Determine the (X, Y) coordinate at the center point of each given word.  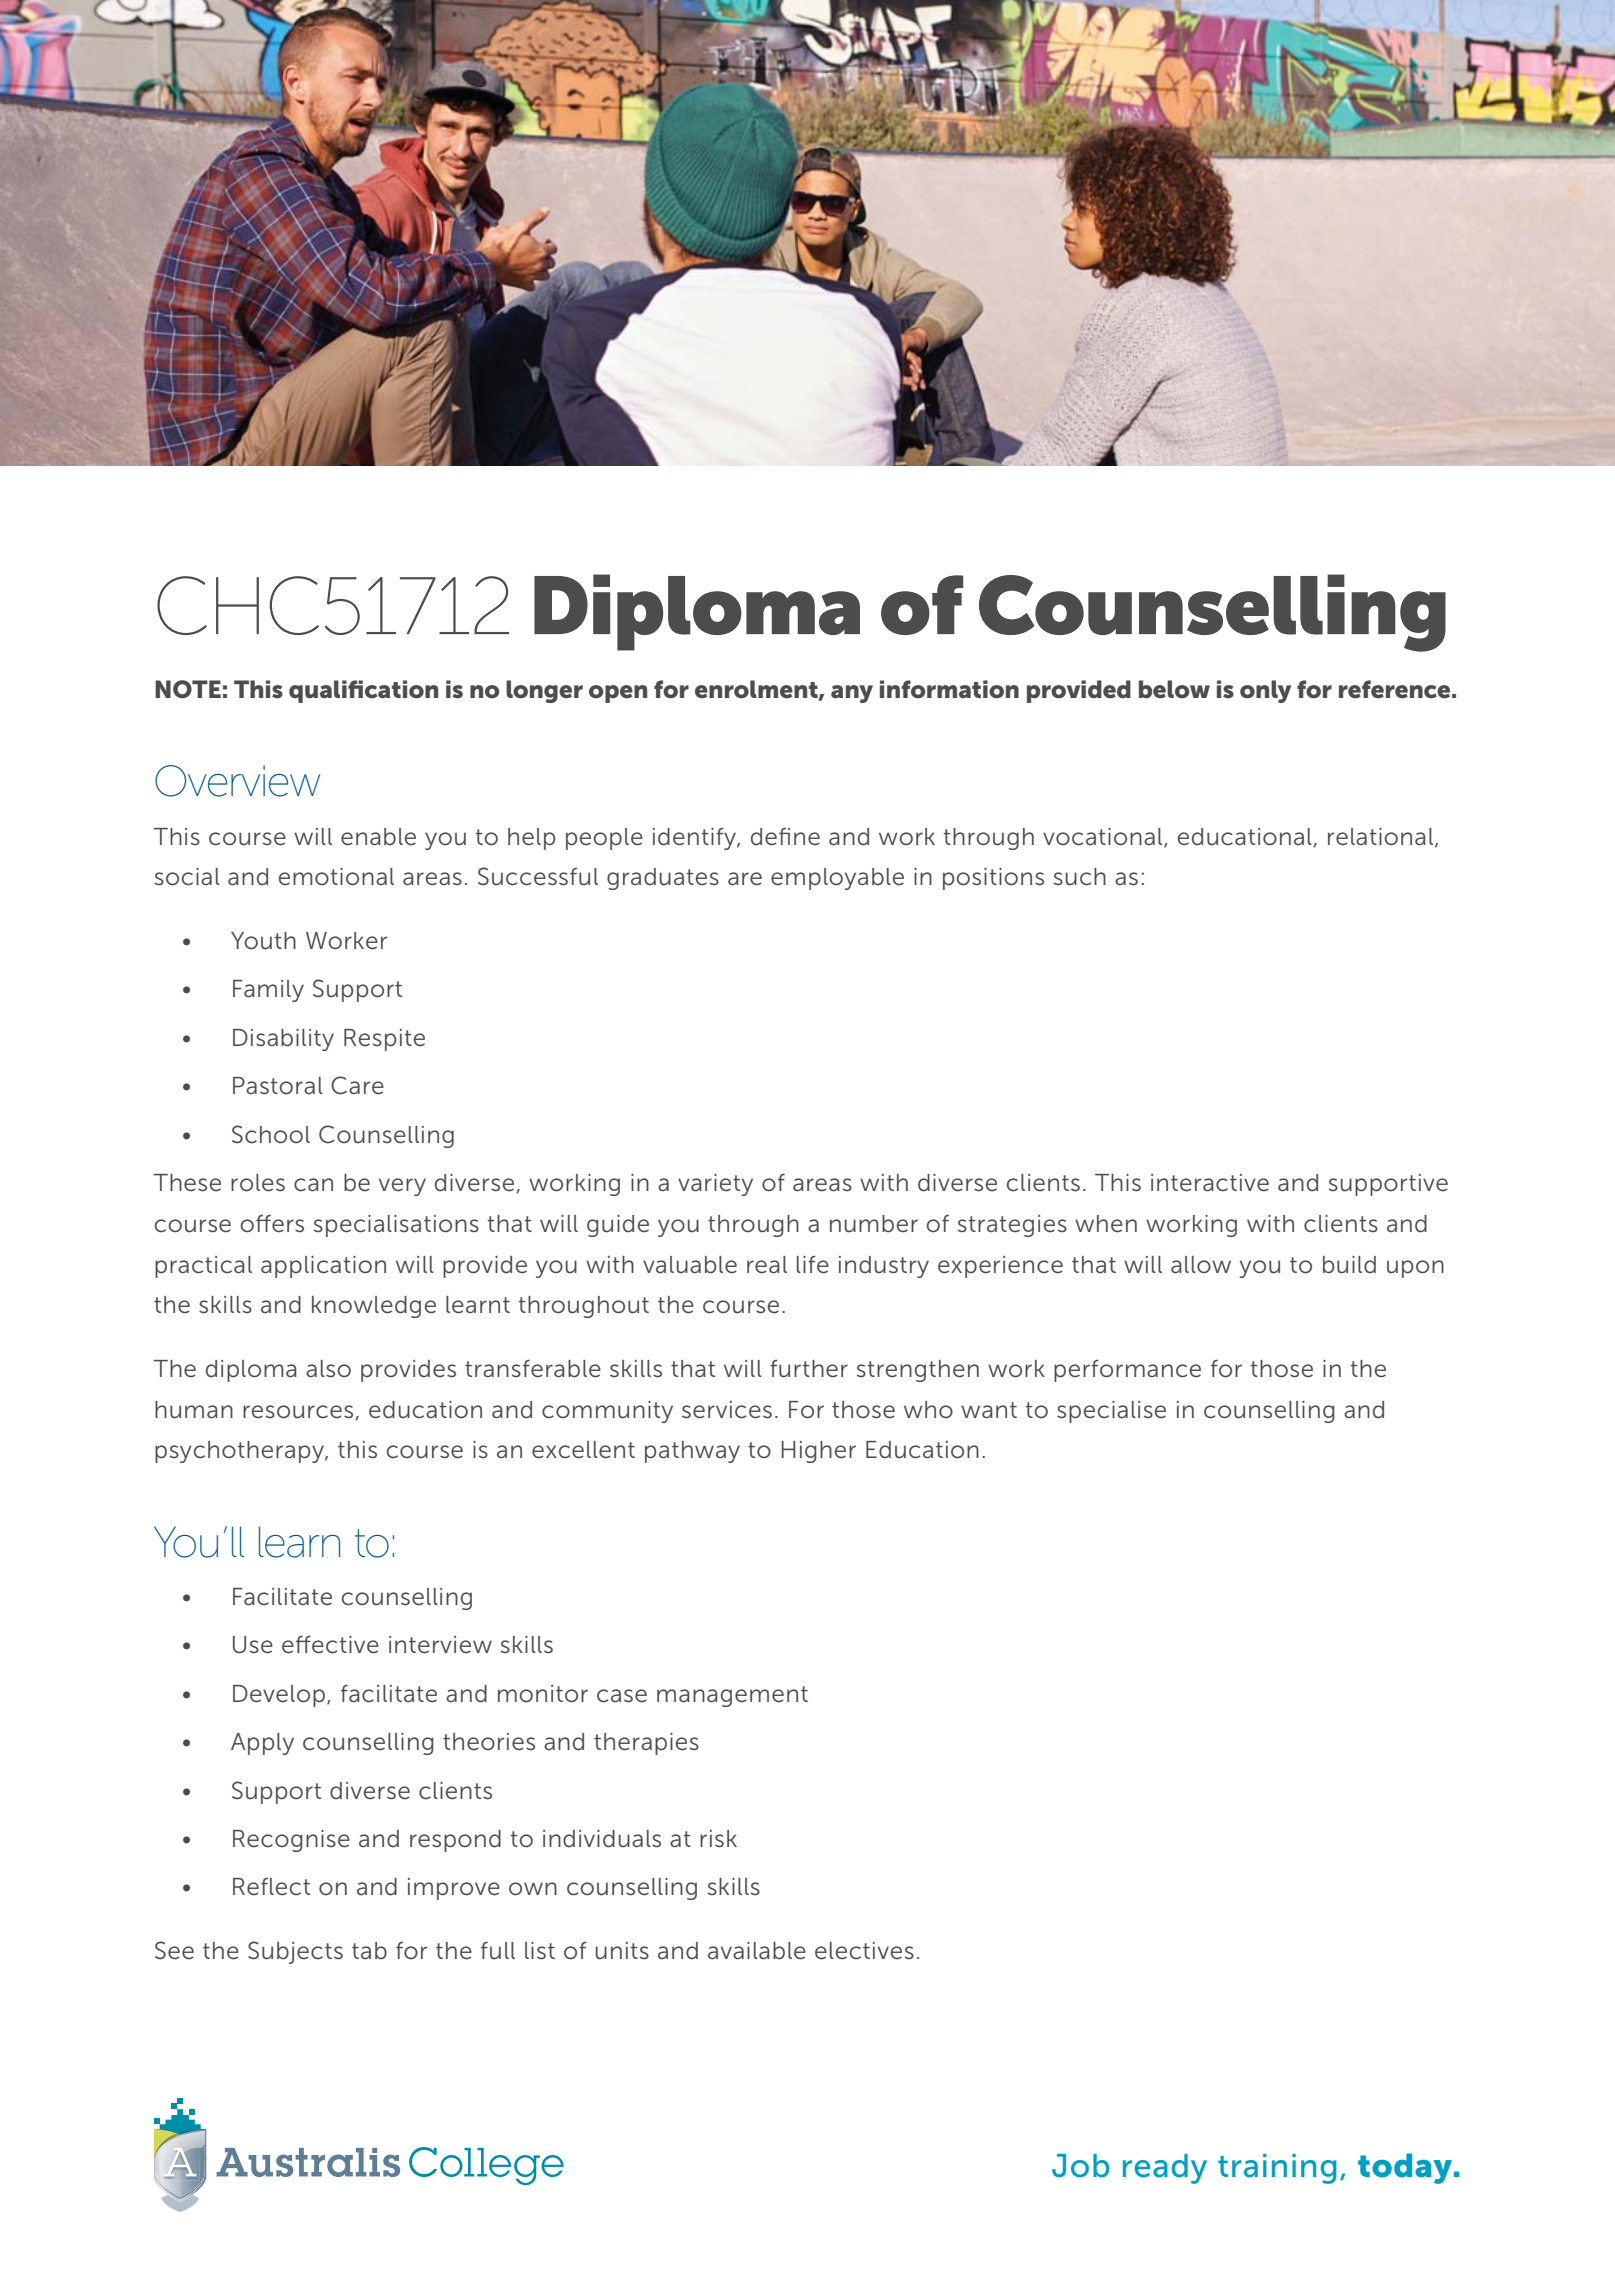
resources (299, 1412)
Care (357, 1085)
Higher (818, 1452)
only (1265, 691)
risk (718, 1839)
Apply (262, 1744)
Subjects (295, 1952)
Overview (237, 781)
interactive (1210, 1183)
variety (715, 1185)
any (852, 694)
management (732, 1696)
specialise (1111, 1412)
